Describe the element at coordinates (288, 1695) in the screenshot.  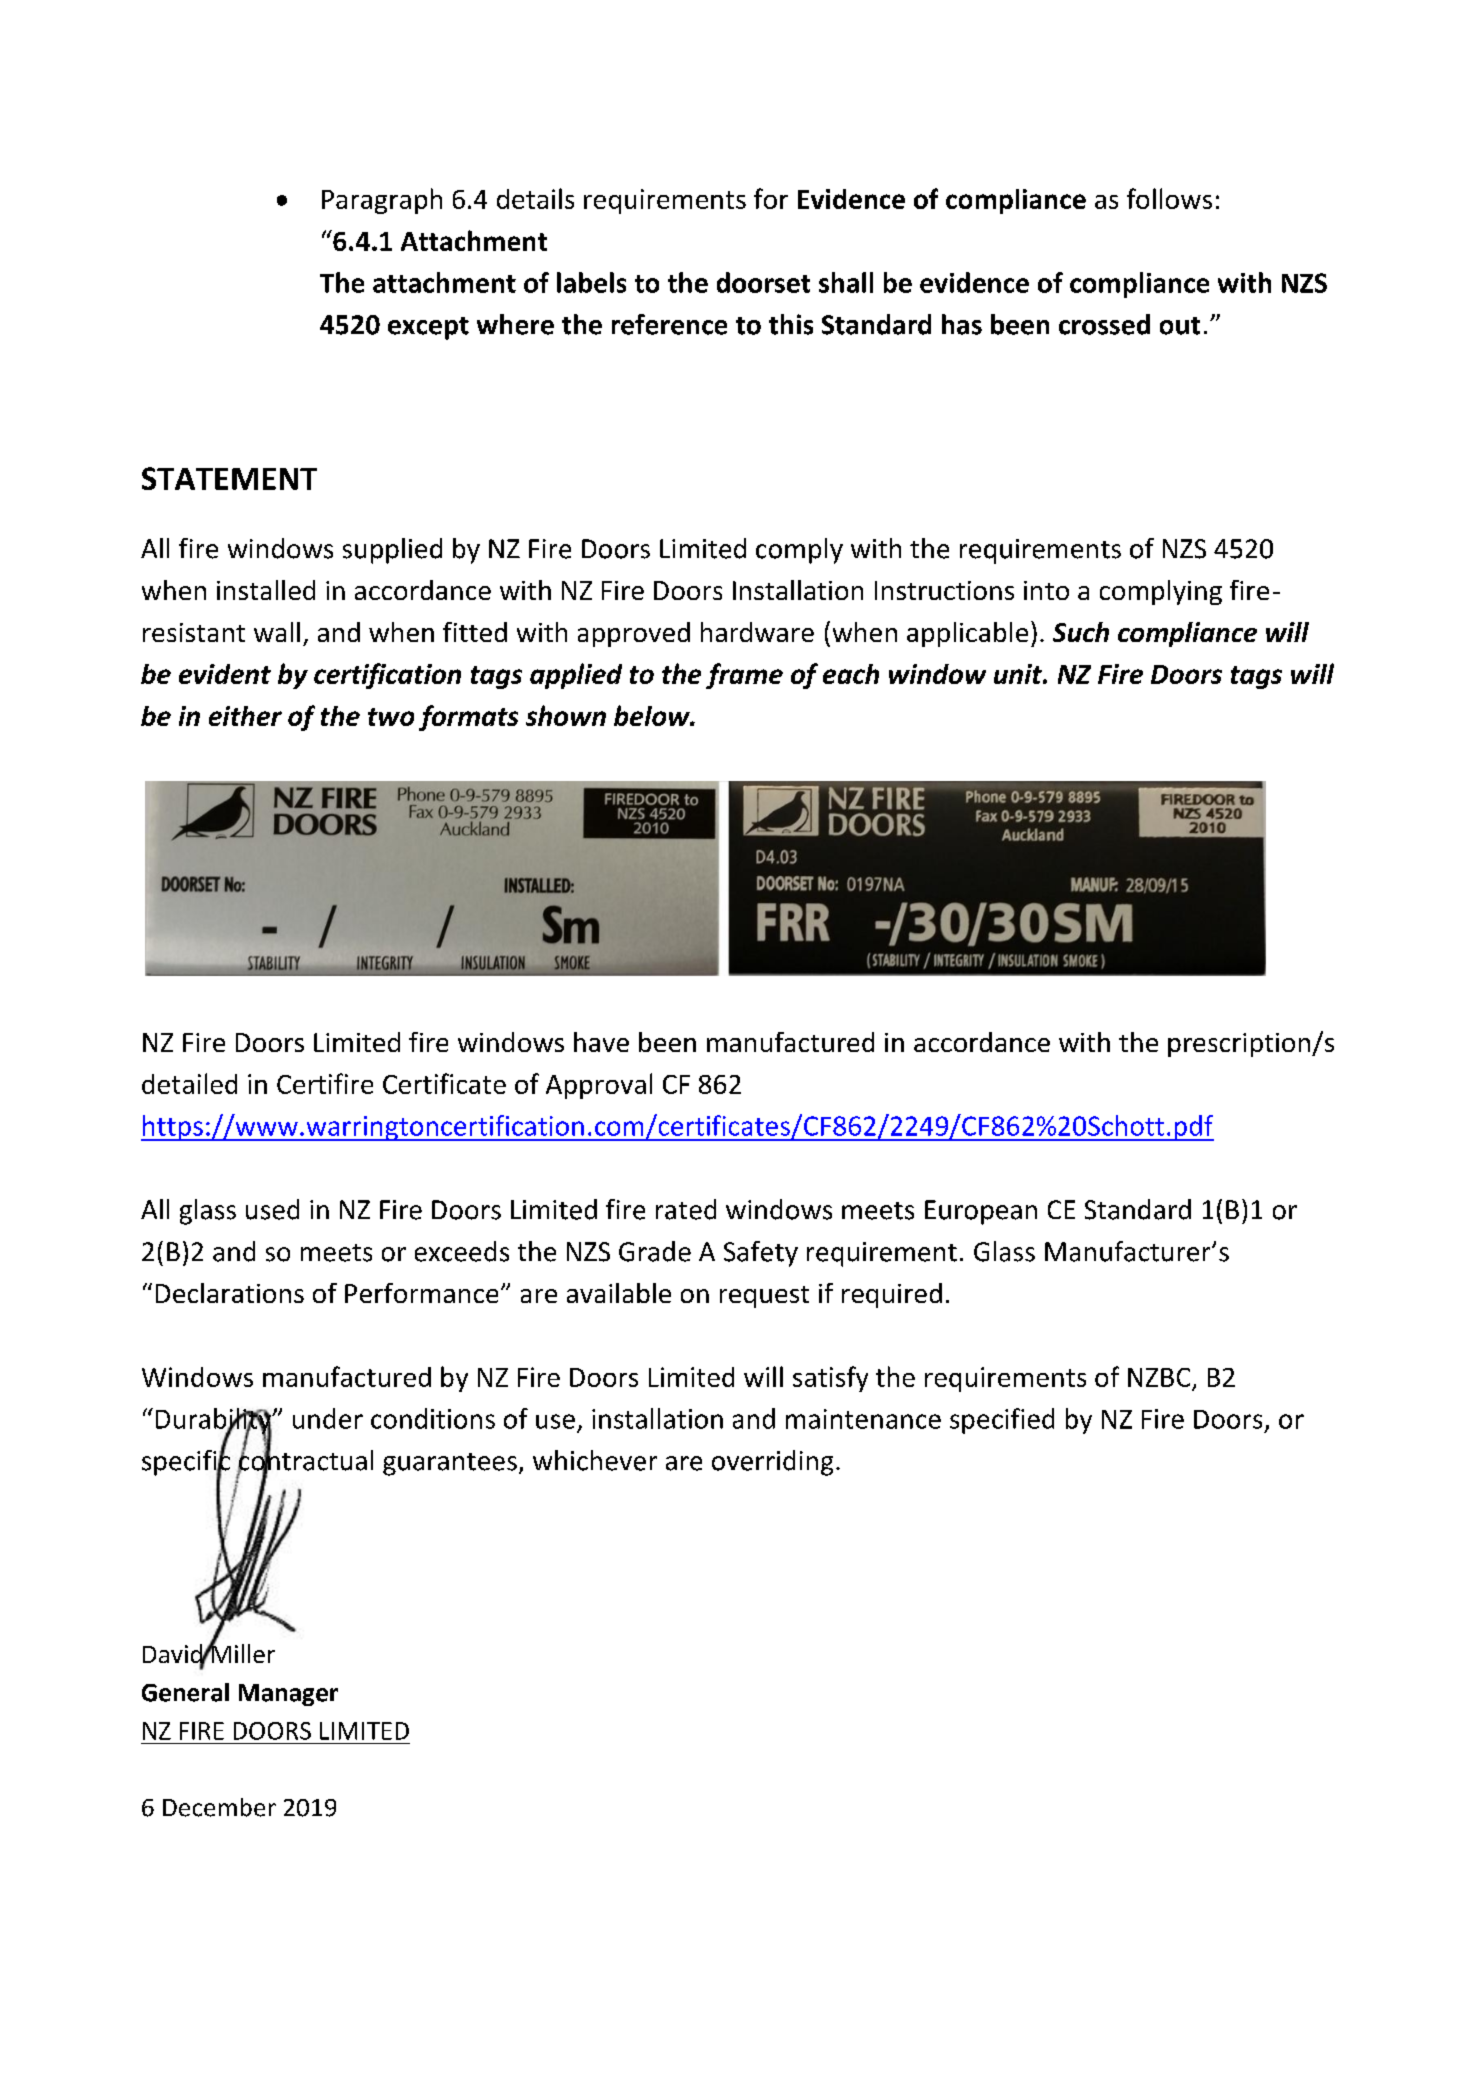
I see `Manager` at that location.
